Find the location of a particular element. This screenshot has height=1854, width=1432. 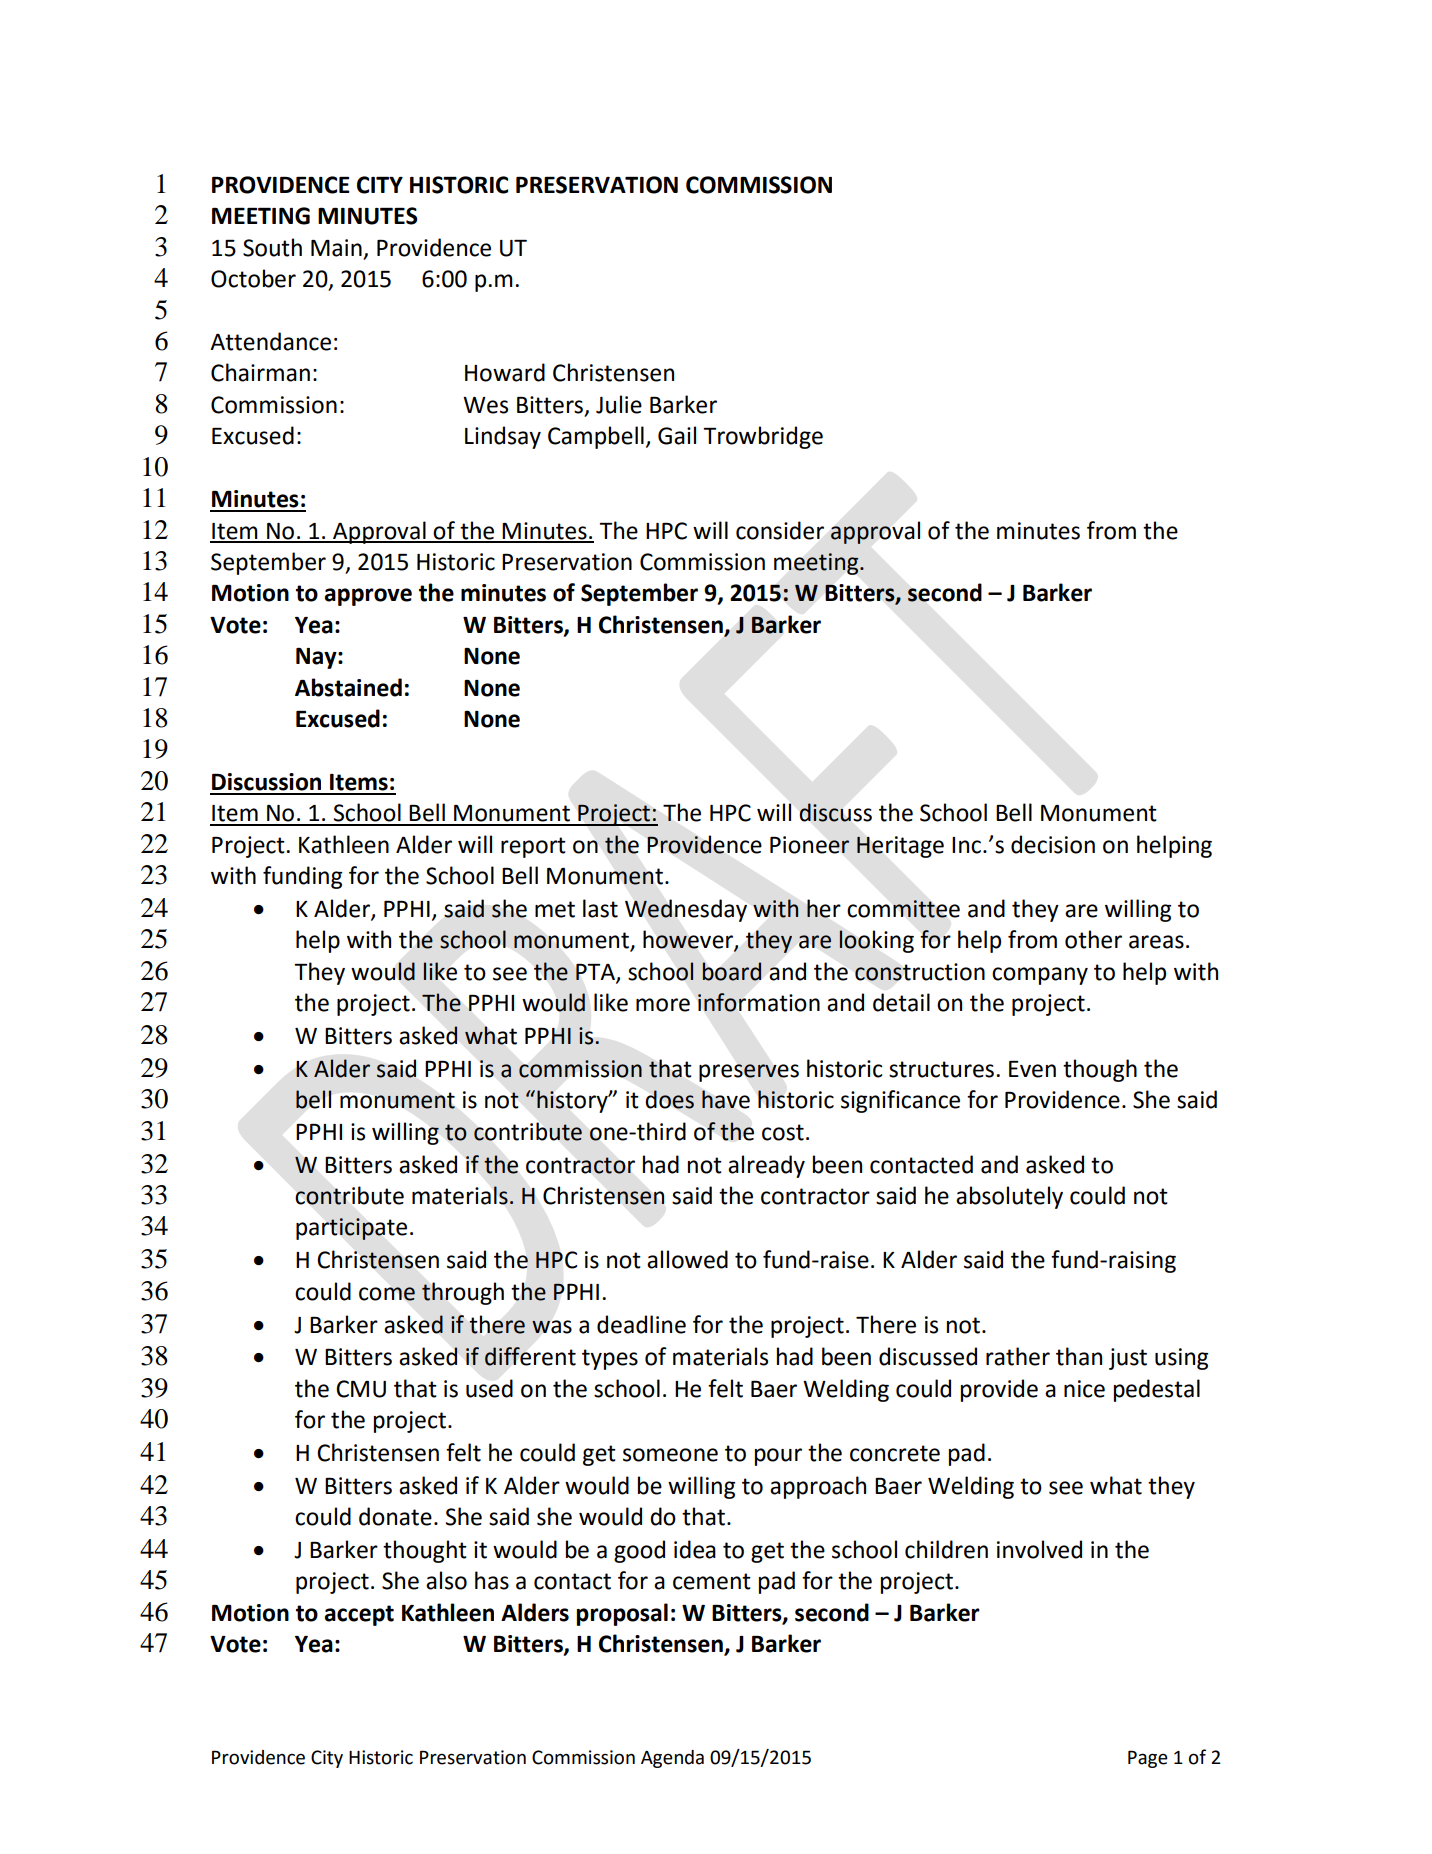

Page is located at coordinates (1148, 1759).
